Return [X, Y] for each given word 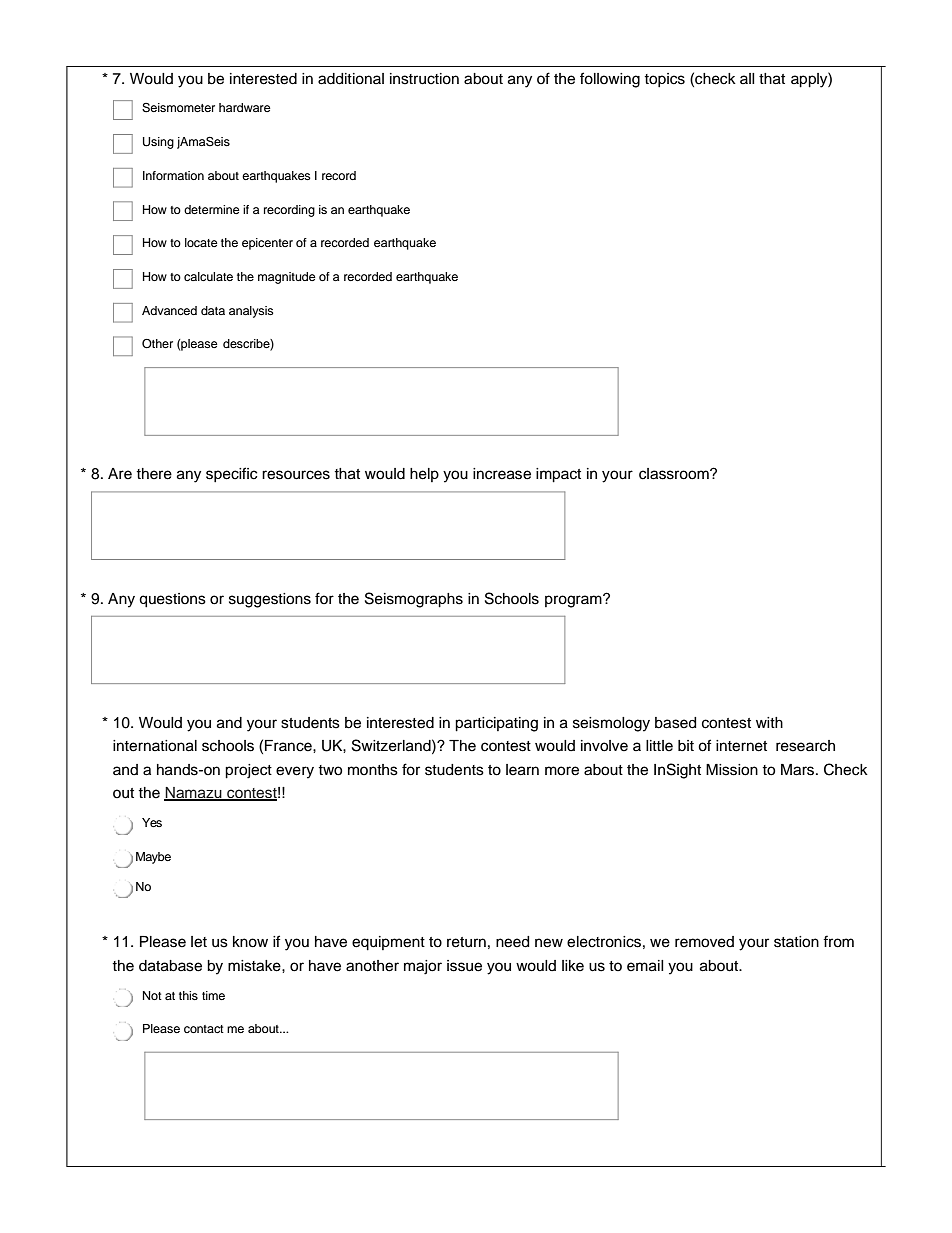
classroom [675, 474]
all [747, 78]
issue [464, 966]
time [213, 995]
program [574, 601]
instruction [424, 79]
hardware [245, 107]
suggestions [270, 600]
